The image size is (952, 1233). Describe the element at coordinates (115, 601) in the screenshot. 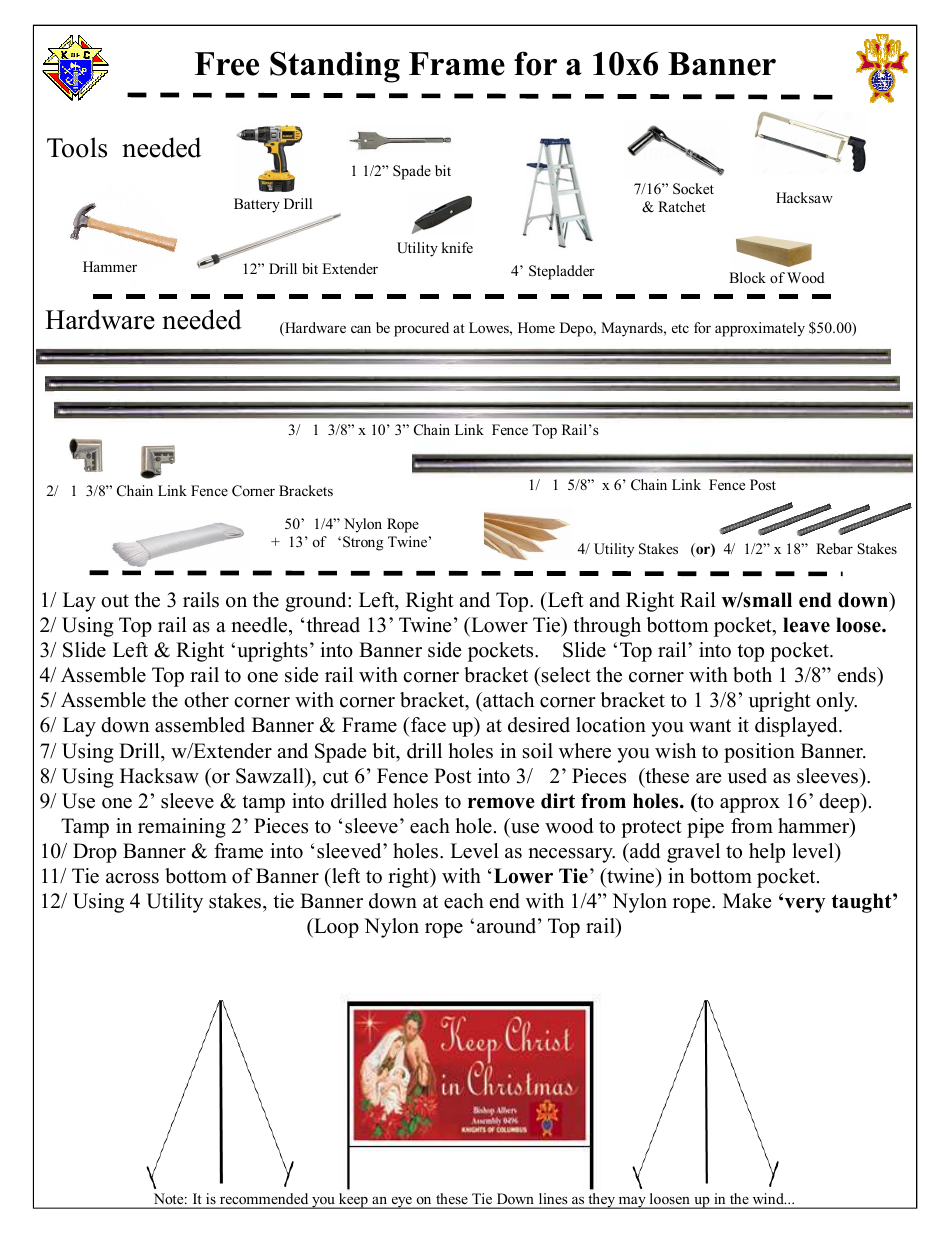

I see `out` at that location.
